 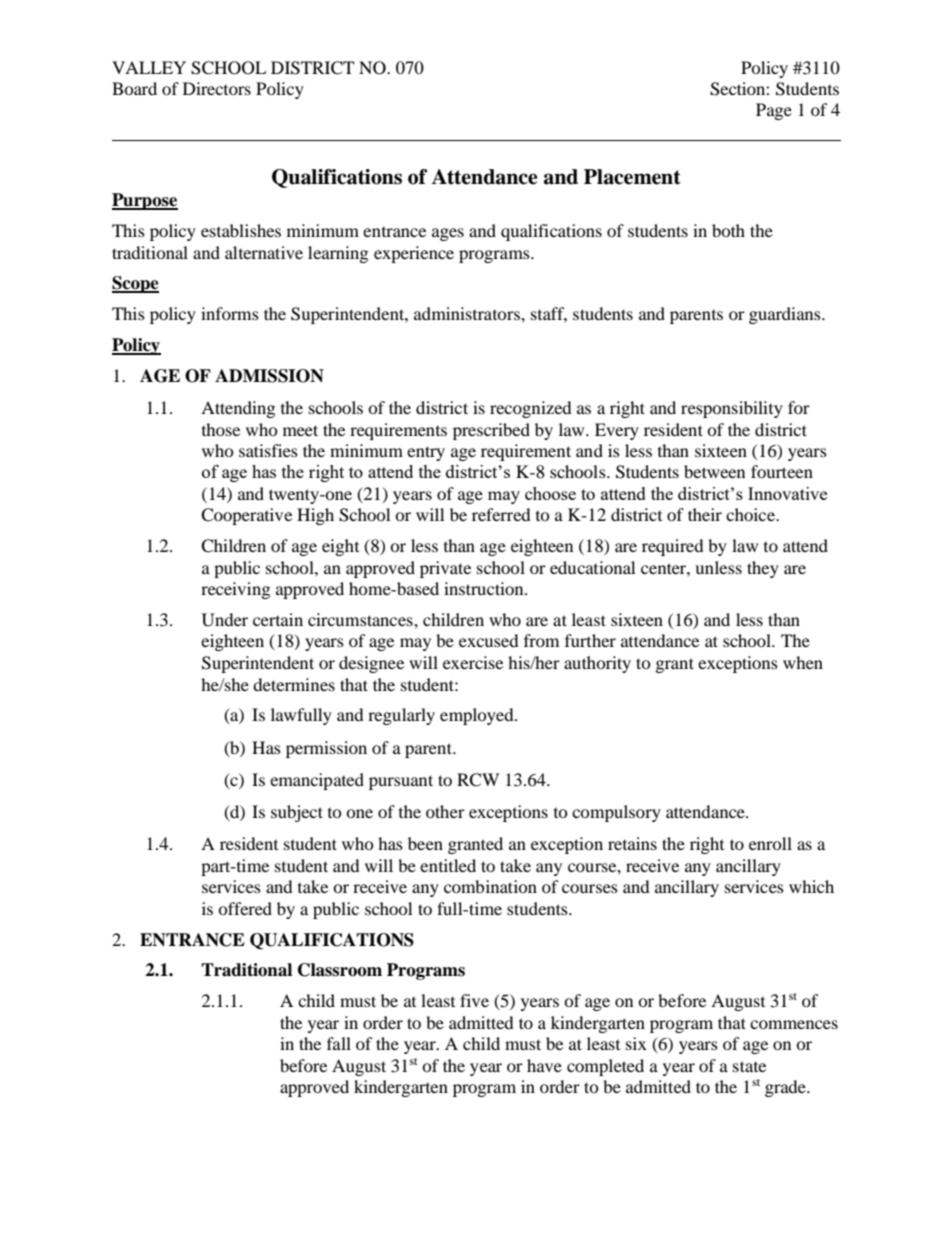 I want to click on instruction, so click(x=485, y=588).
